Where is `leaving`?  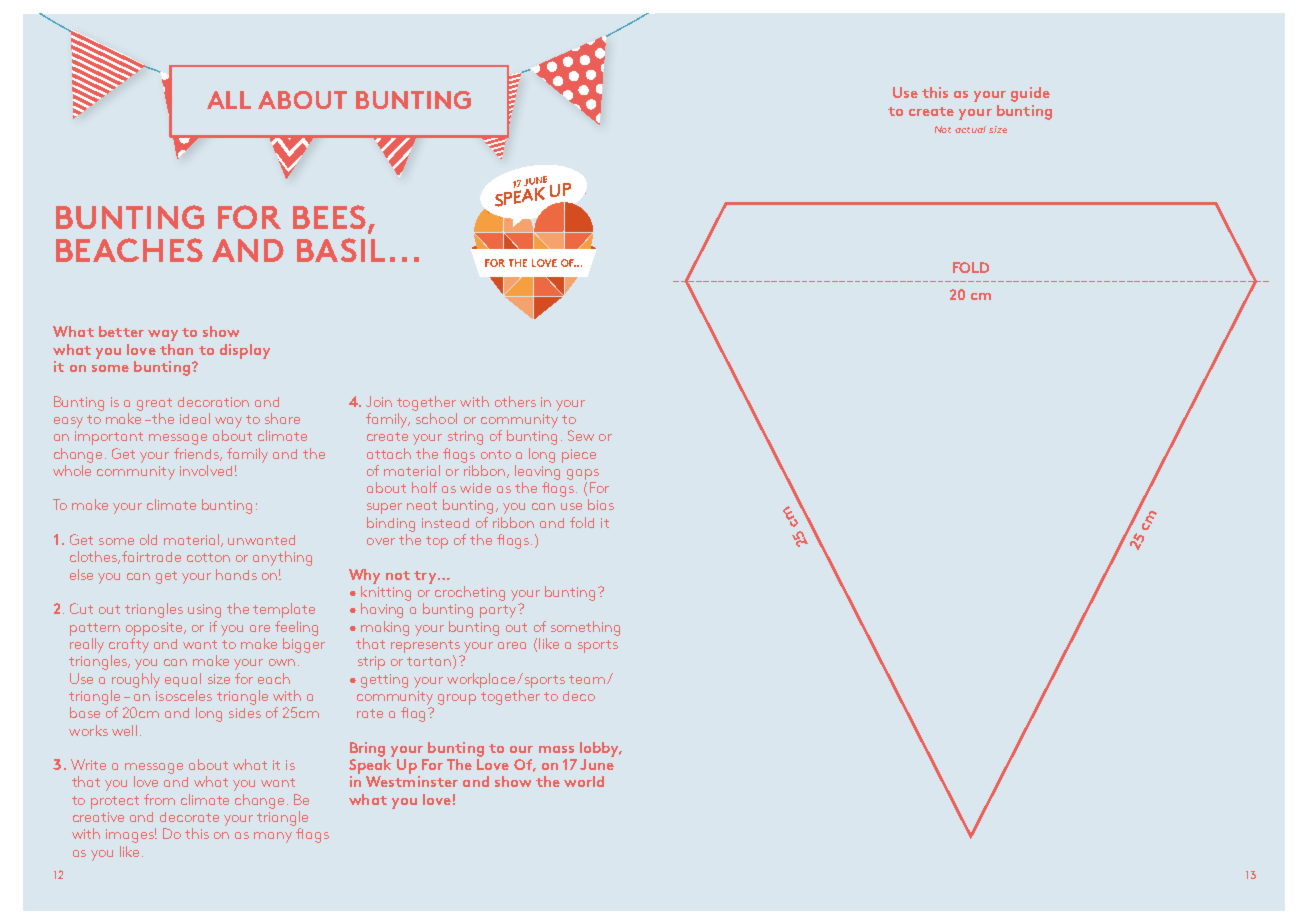 leaving is located at coordinates (537, 472).
